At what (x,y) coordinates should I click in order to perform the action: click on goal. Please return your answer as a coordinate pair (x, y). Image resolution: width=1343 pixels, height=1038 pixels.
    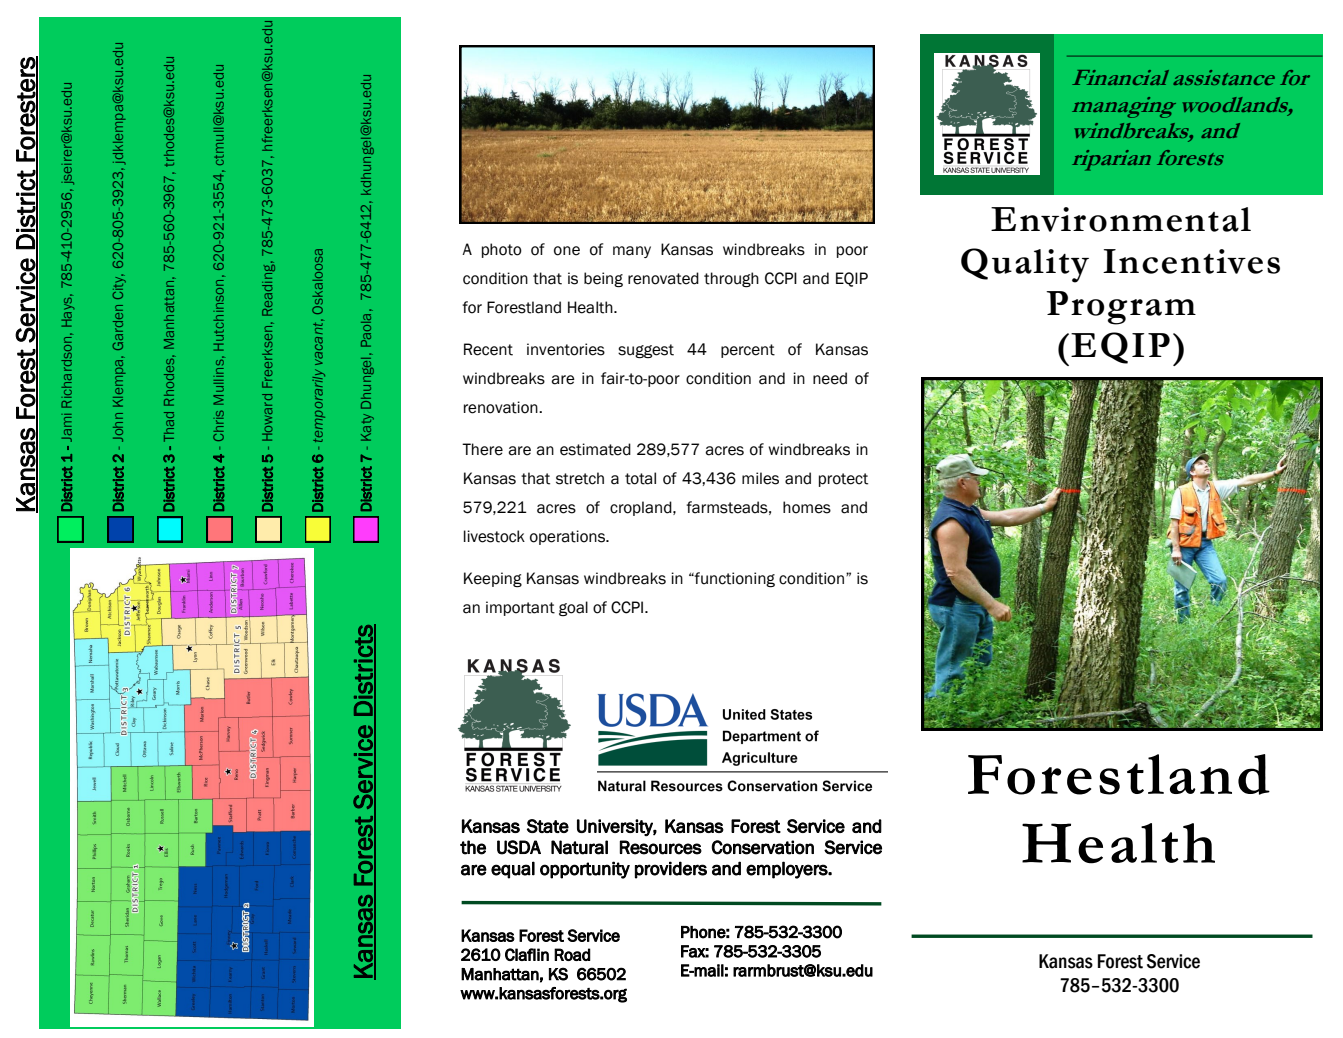
    Looking at the image, I should click on (573, 608).
